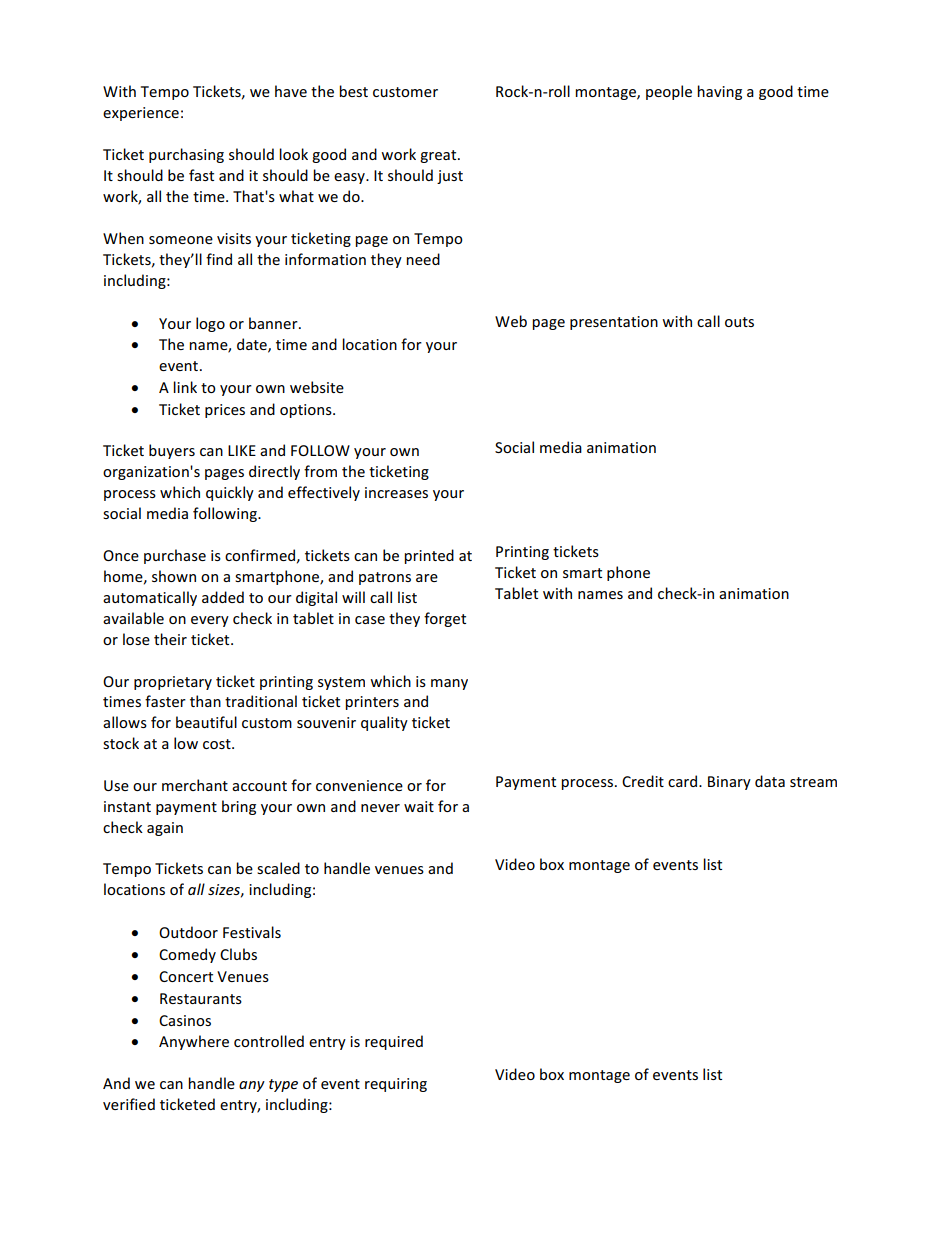  Describe the element at coordinates (419, 806) in the screenshot. I see `wait` at that location.
